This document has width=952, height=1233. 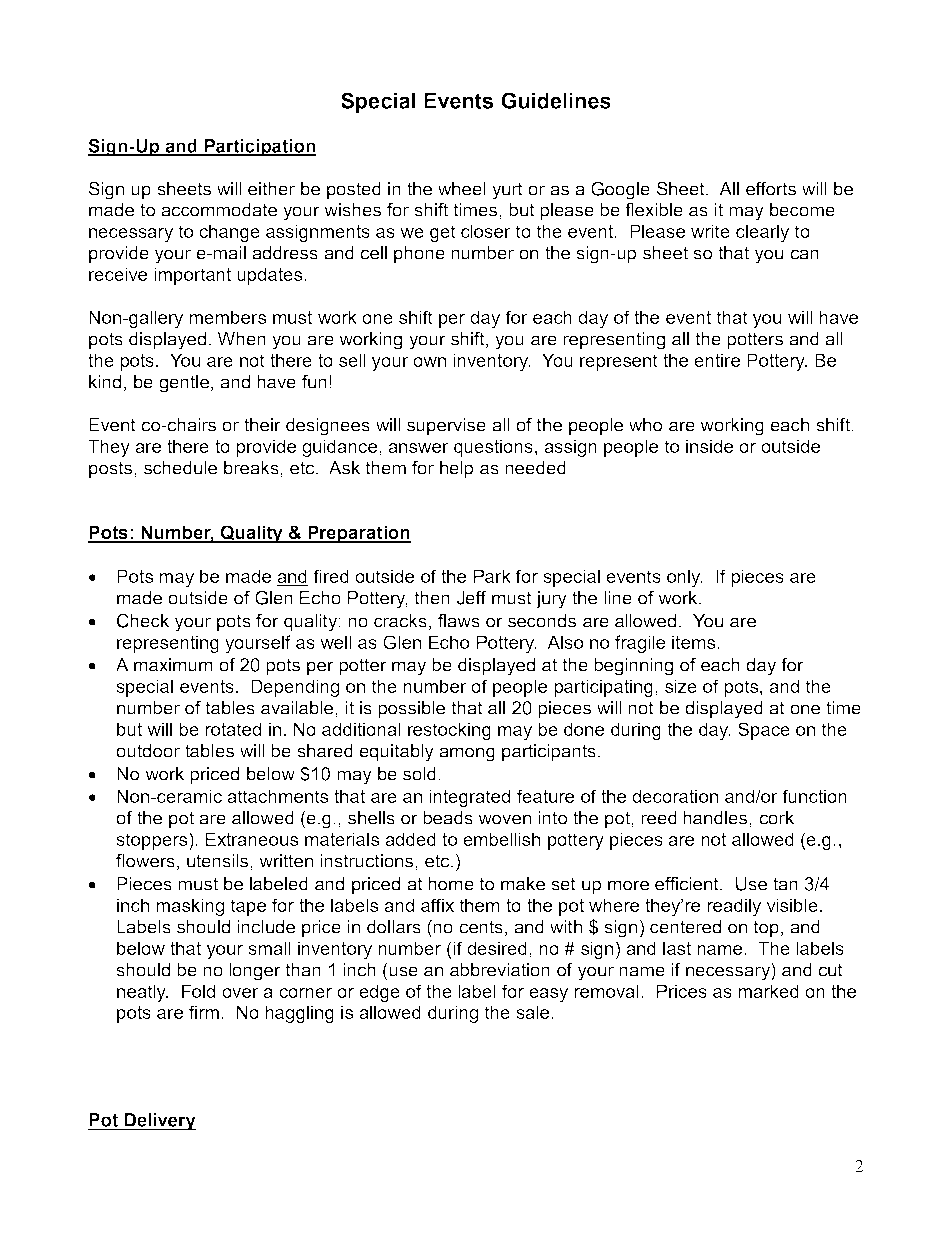 I want to click on efforts, so click(x=771, y=189).
